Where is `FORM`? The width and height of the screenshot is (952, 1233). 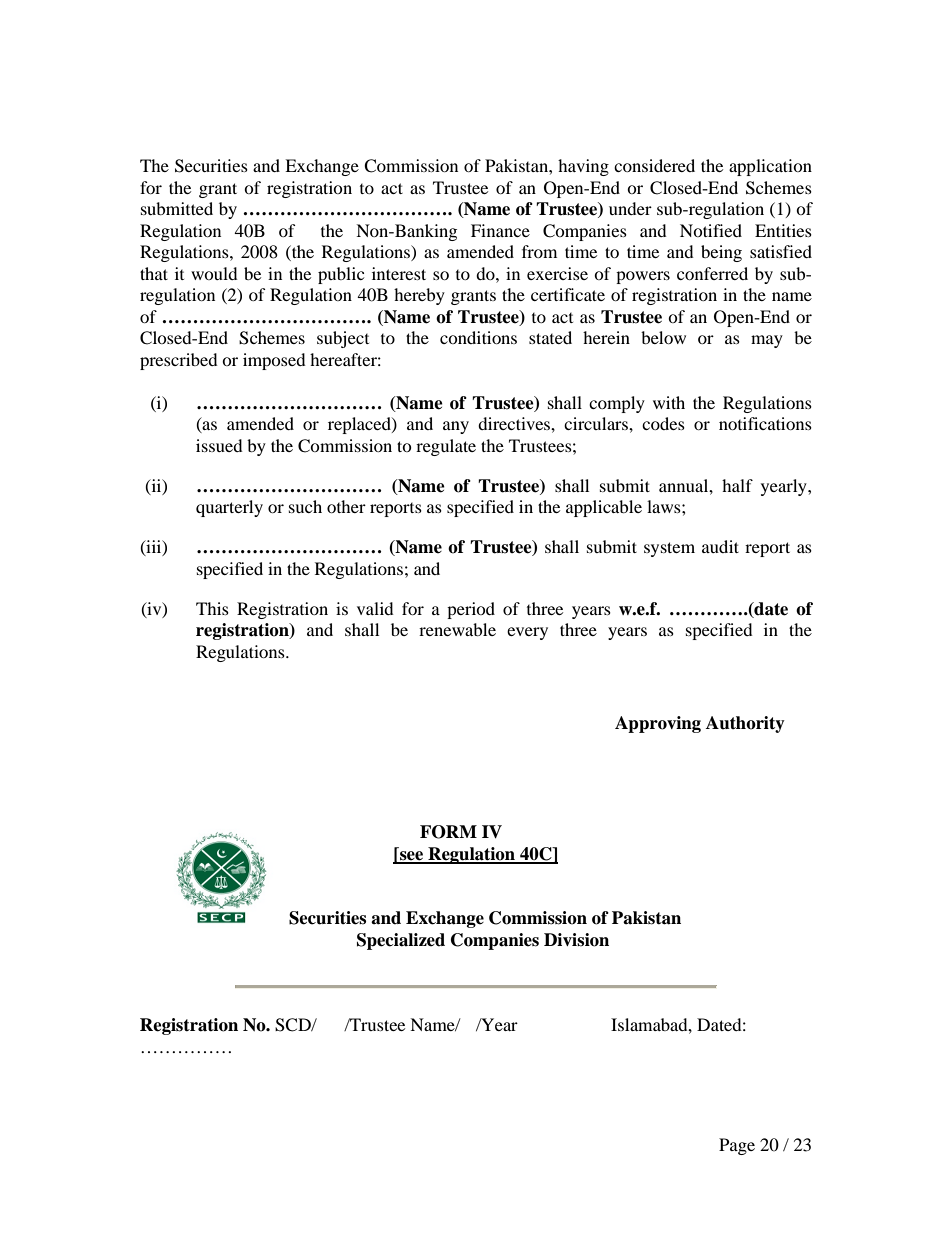
FORM is located at coordinates (448, 832).
